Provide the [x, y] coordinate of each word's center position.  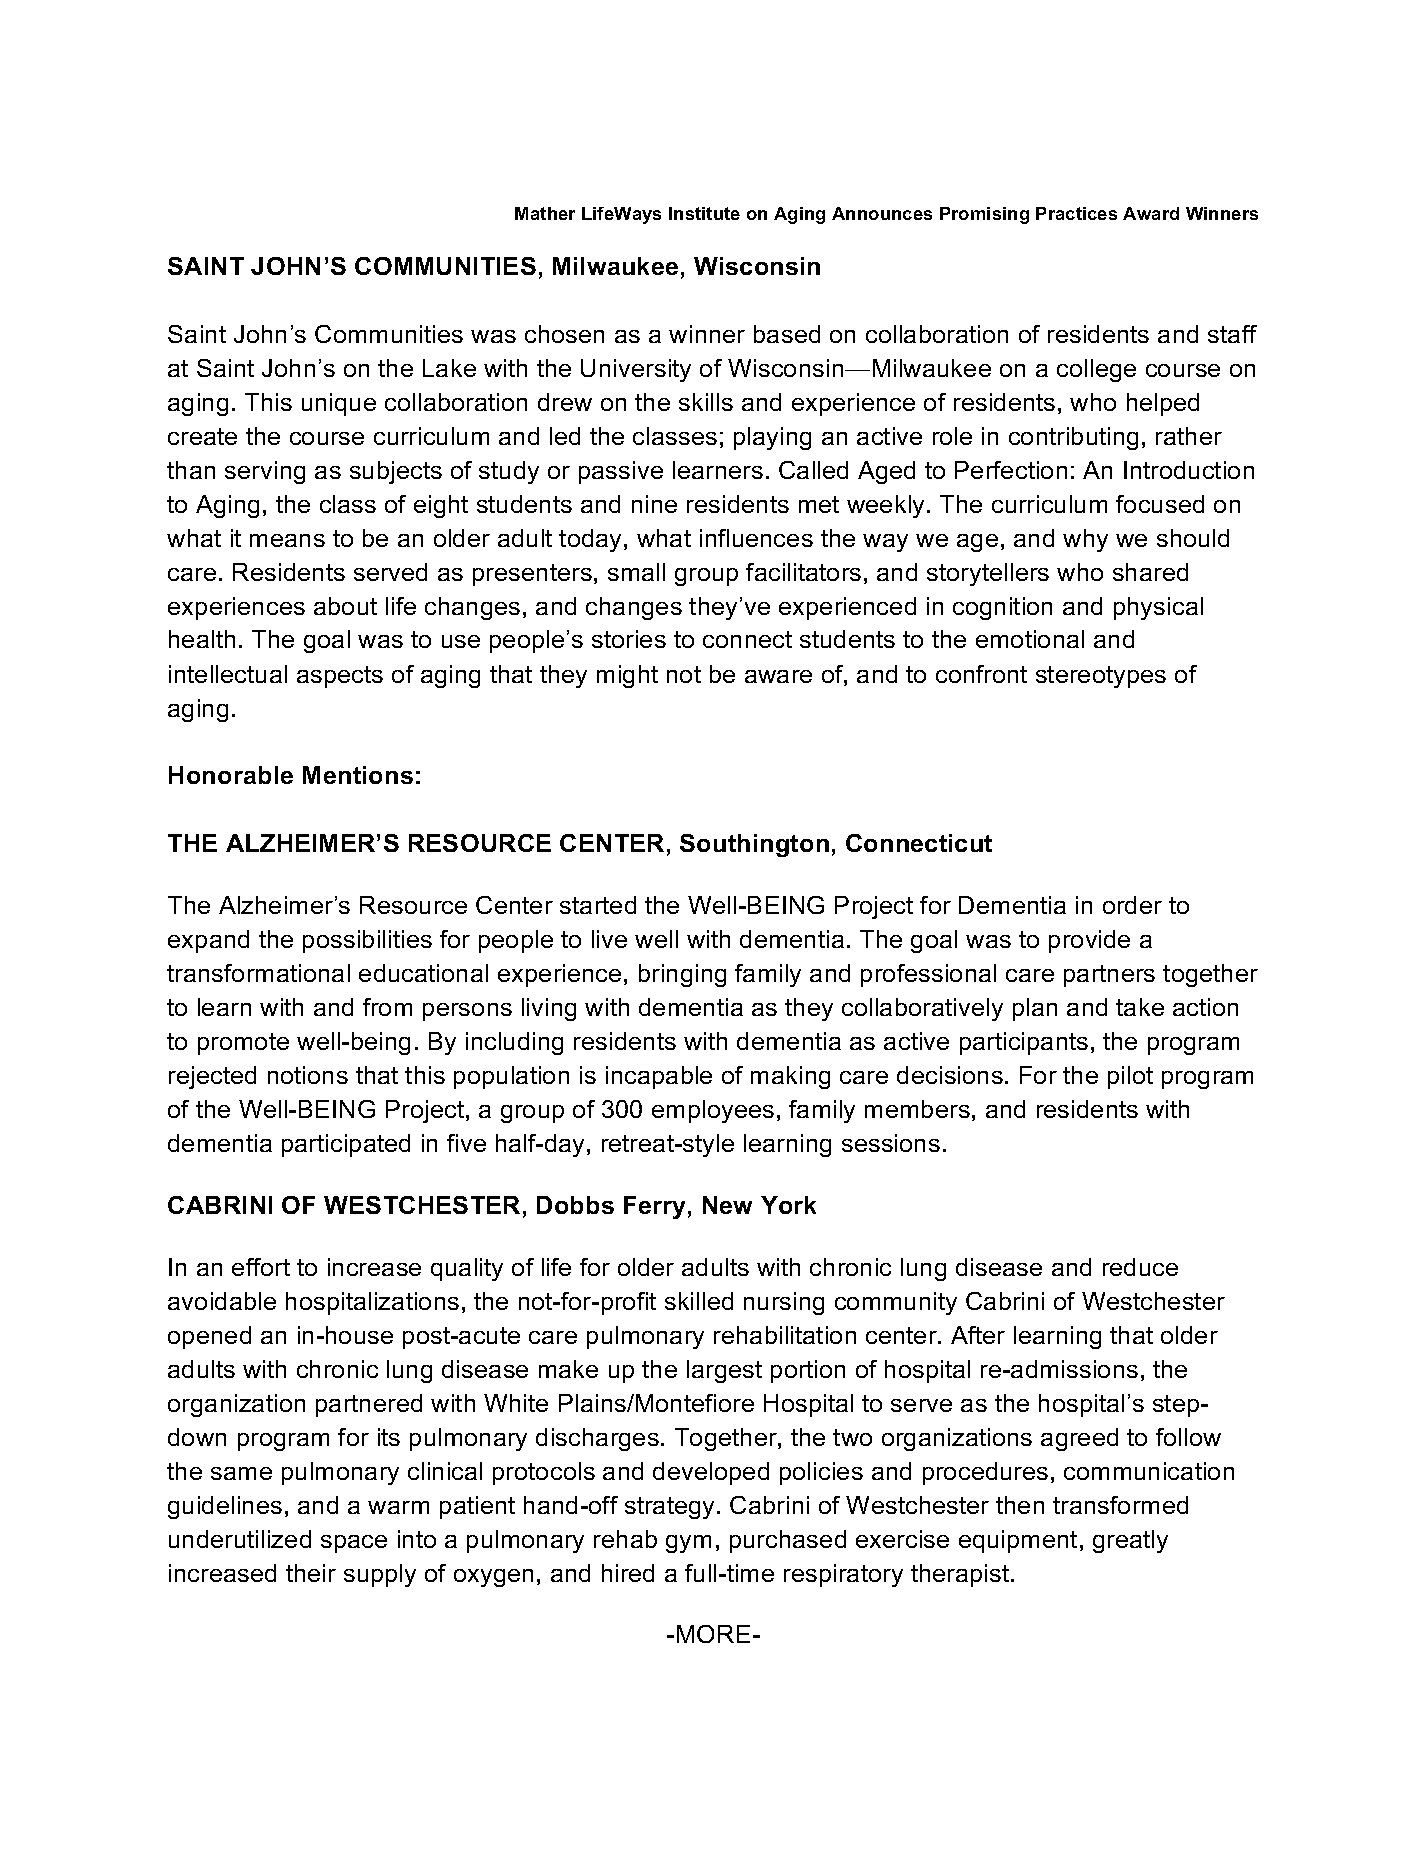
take [1140, 1007]
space [354, 1544]
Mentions [358, 775]
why [1085, 540]
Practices [1076, 213]
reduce [1140, 1267]
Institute [704, 213]
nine [654, 504]
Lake [449, 368]
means [287, 540]
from [387, 1007]
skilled [699, 1301]
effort [261, 1267]
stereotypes [1101, 677]
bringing [682, 975]
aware [778, 676]
